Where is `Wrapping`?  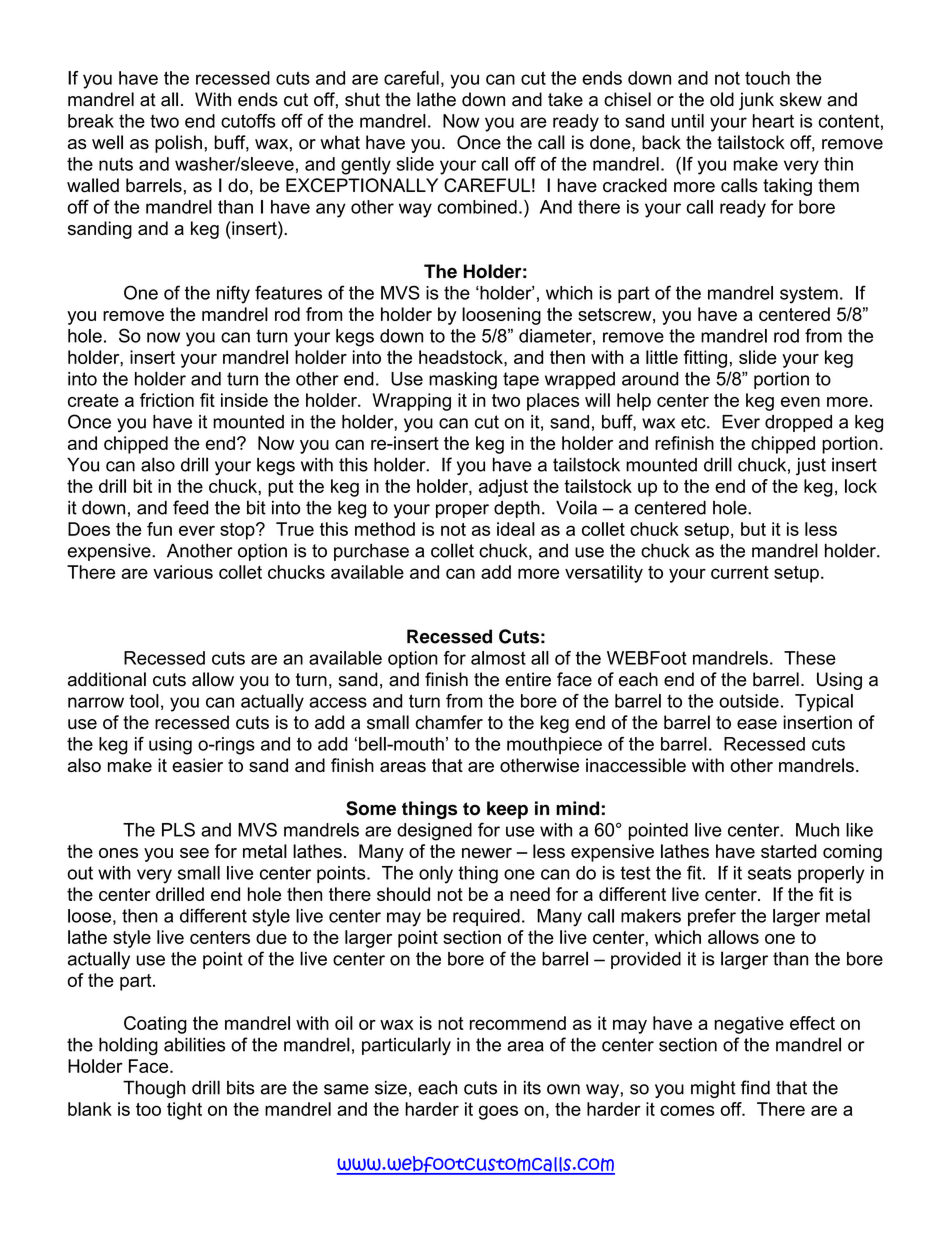 Wrapping is located at coordinates (411, 402).
